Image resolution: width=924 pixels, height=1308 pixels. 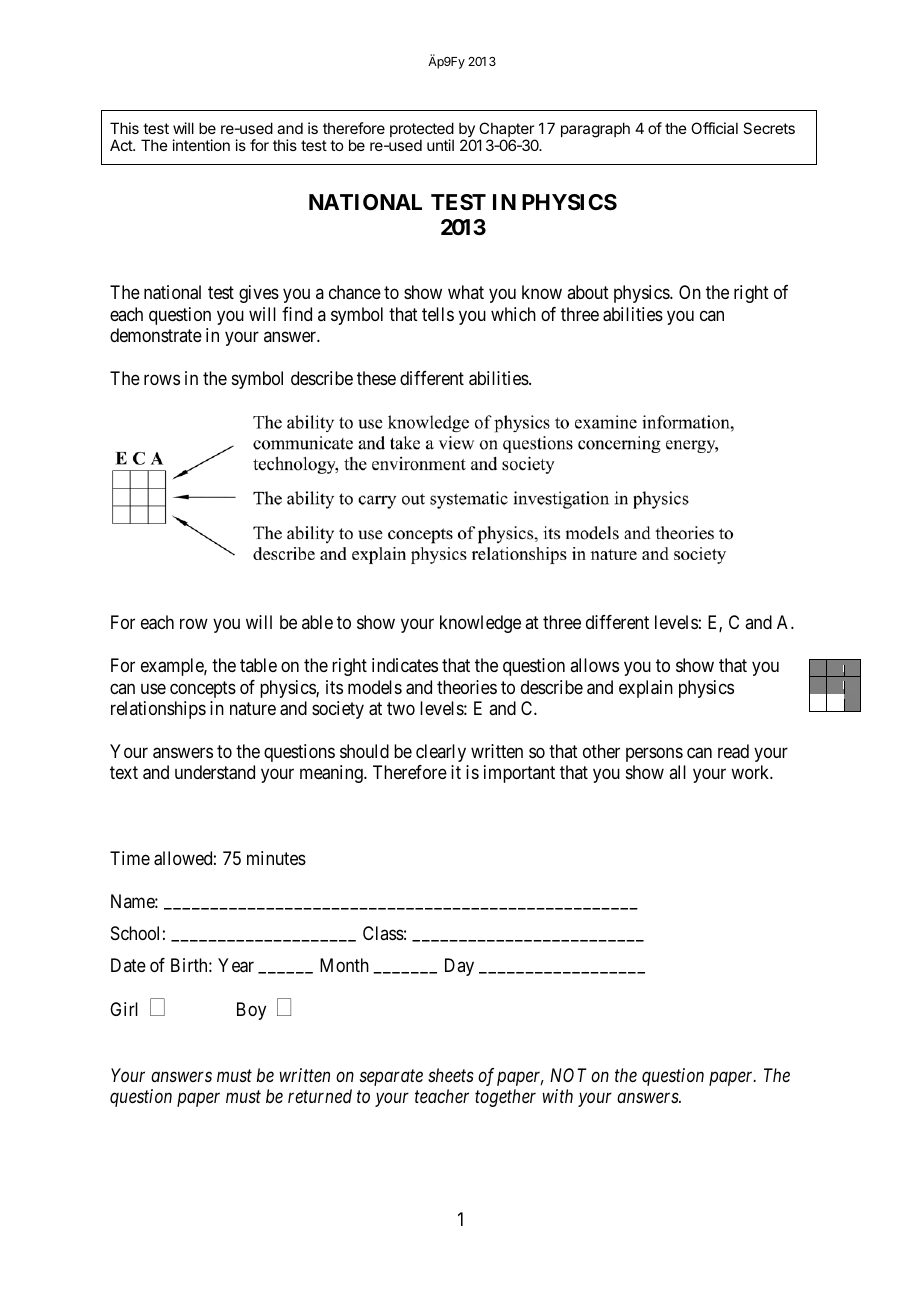 What do you see at coordinates (405, 665) in the screenshot?
I see `indicates` at bounding box center [405, 665].
